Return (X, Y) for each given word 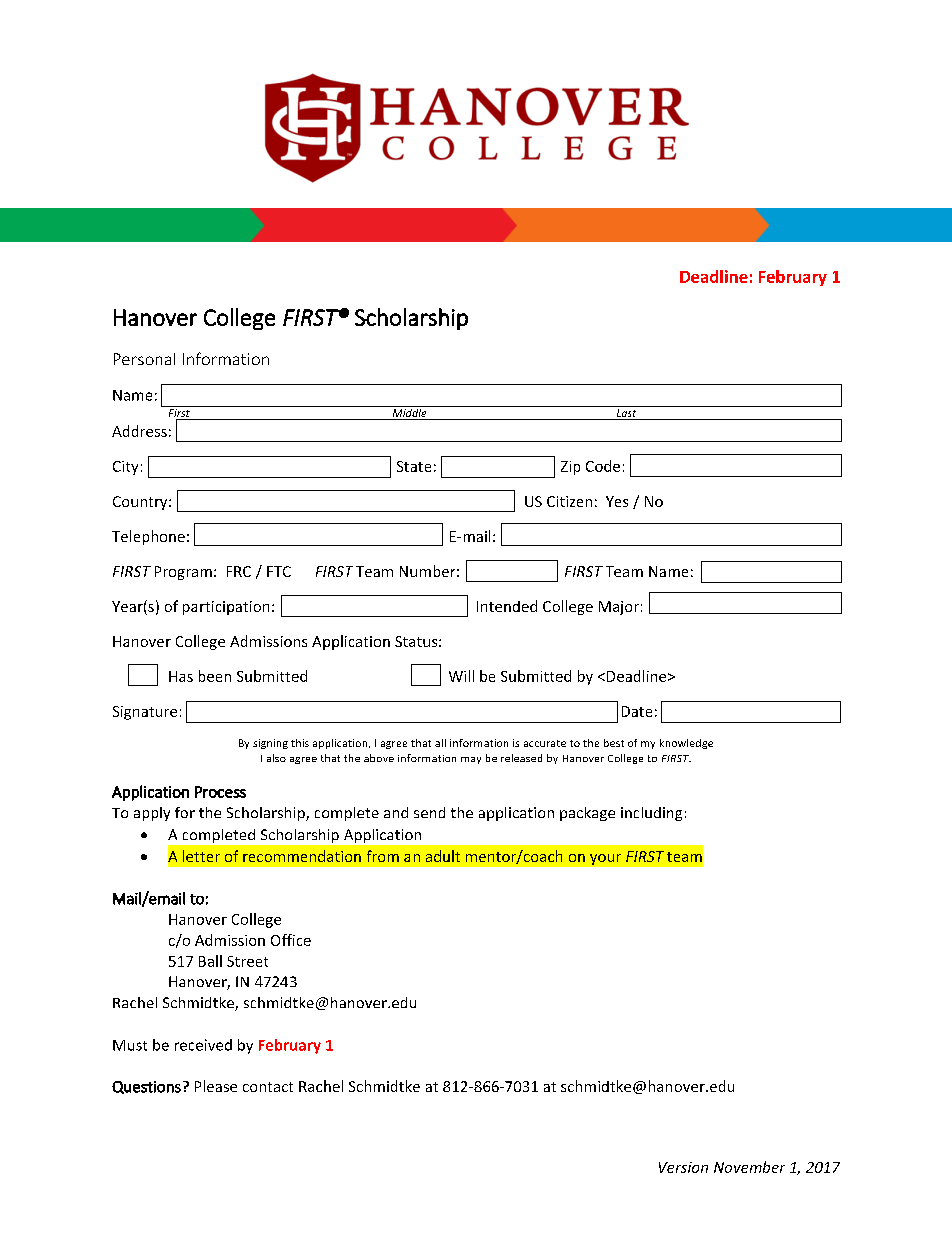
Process (220, 792)
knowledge (686, 744)
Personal (144, 359)
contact (268, 1087)
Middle (409, 413)
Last (626, 414)
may (471, 760)
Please (216, 1086)
